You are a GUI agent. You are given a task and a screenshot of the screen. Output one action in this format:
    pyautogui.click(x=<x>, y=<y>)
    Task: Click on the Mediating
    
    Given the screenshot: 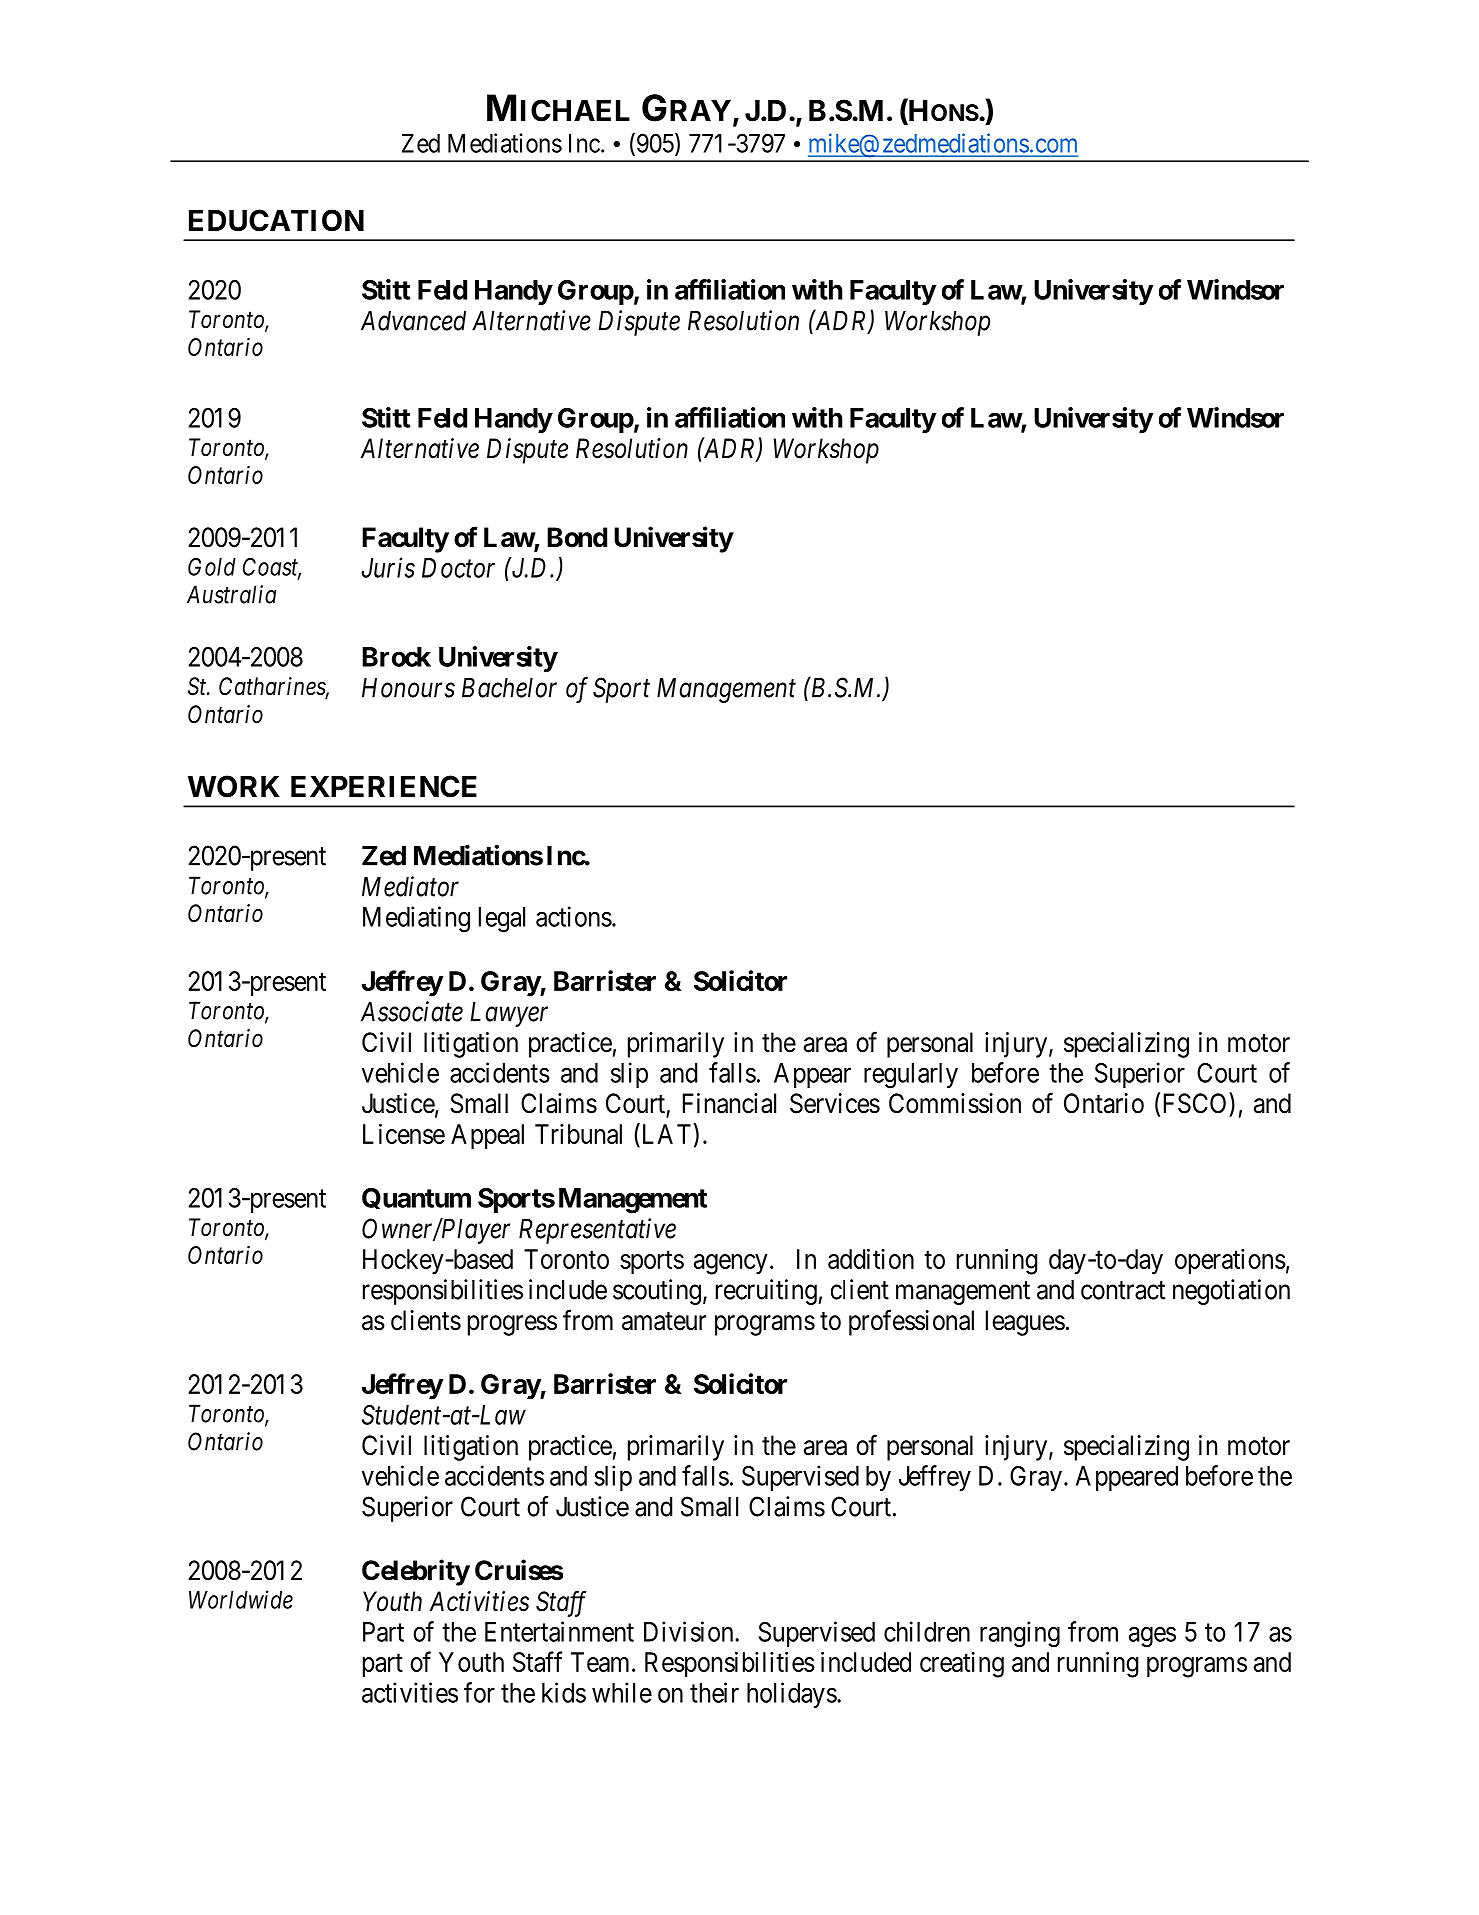 What is the action you would take?
    pyautogui.click(x=416, y=919)
